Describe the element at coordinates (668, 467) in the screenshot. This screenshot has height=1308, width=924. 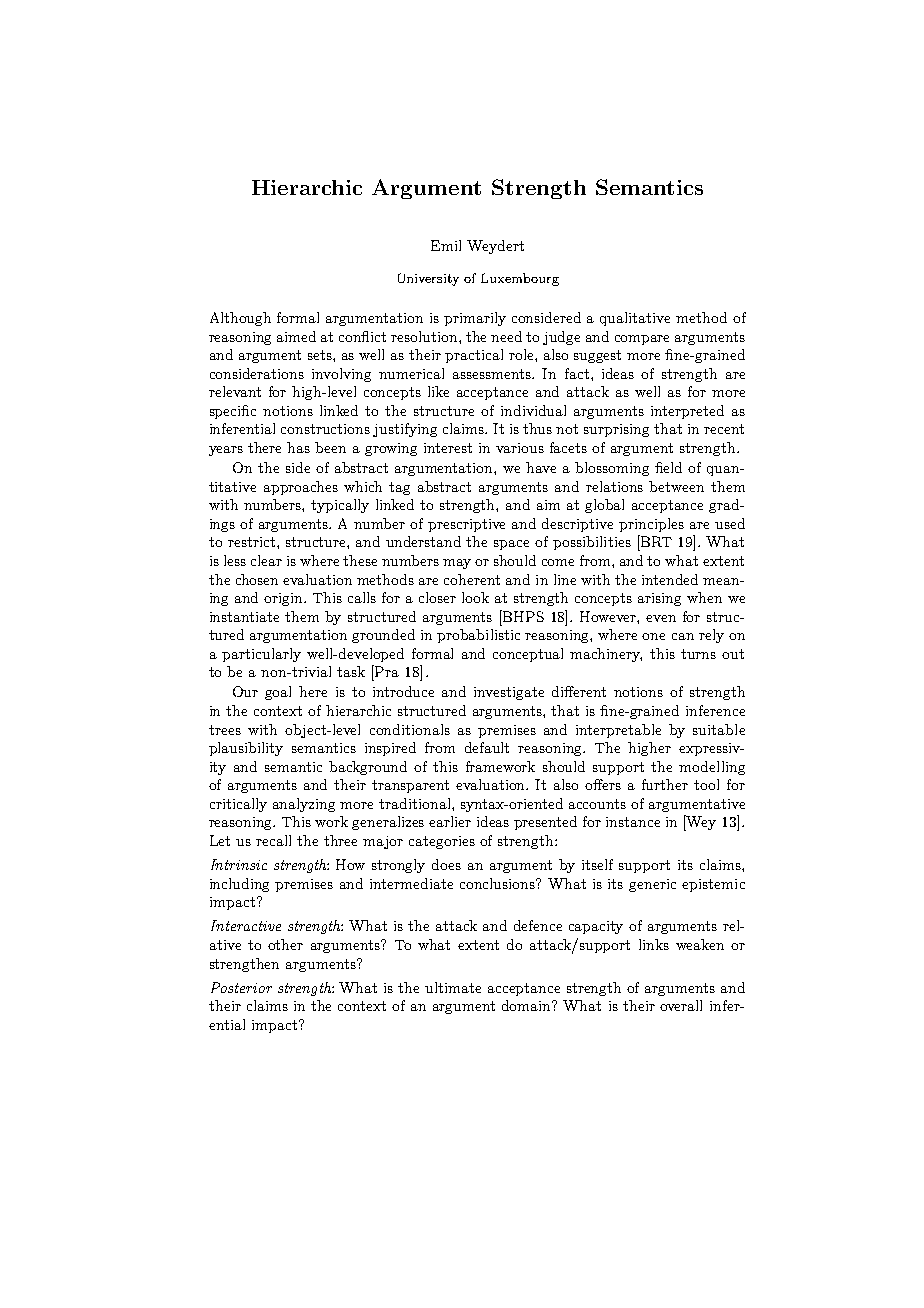
I see `field` at that location.
